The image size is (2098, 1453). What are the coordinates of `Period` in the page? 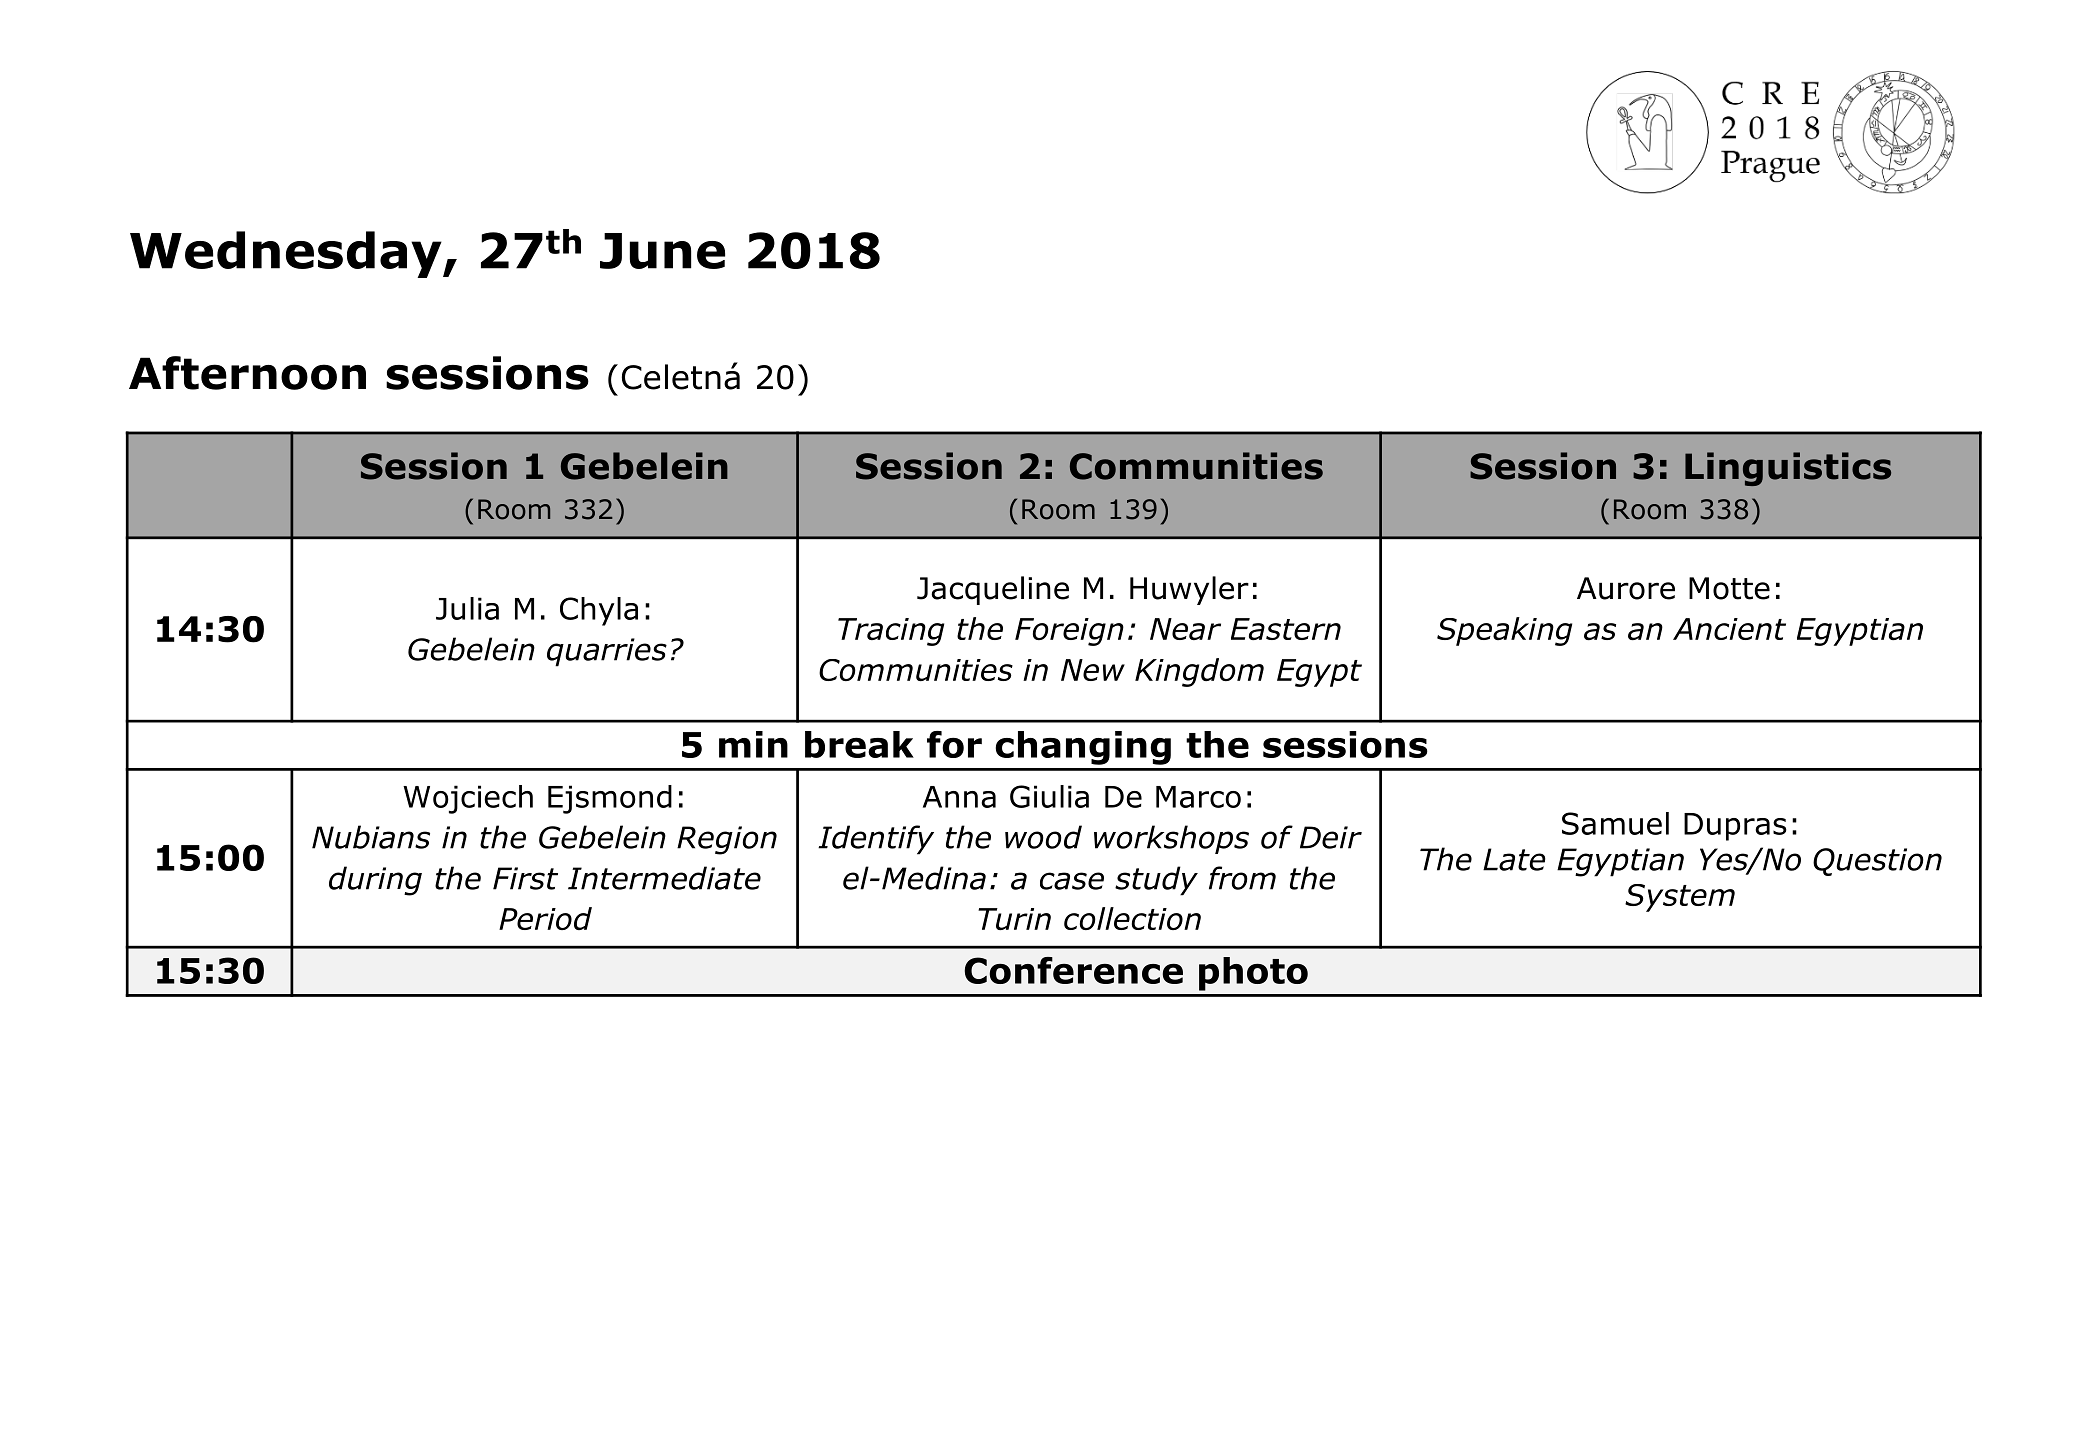 It's located at (545, 918).
